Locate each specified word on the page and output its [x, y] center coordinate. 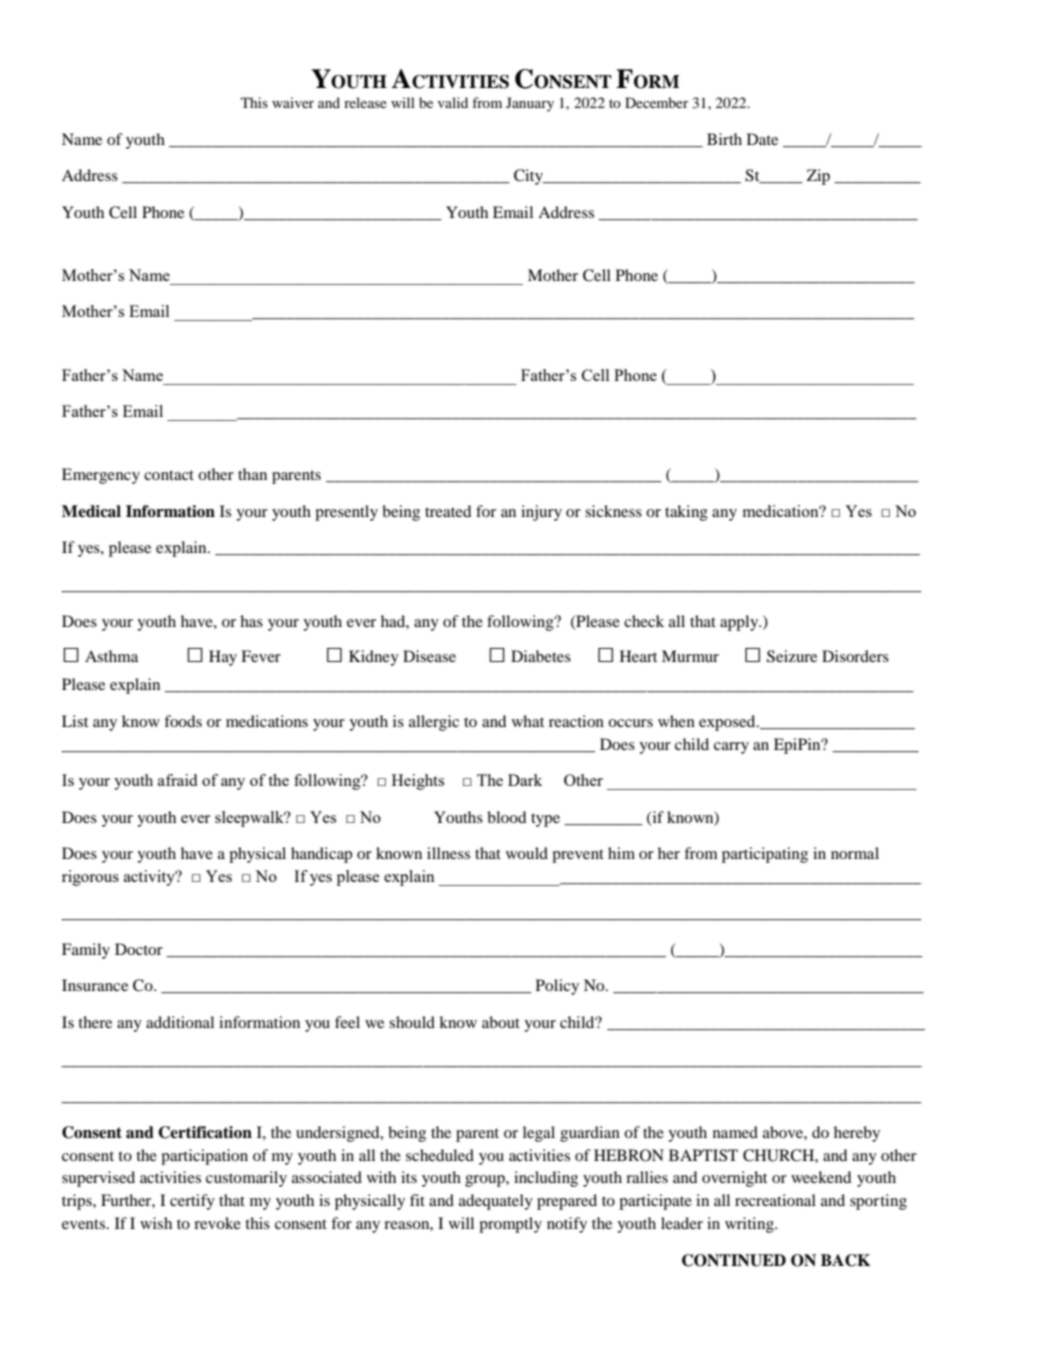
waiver [293, 102]
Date [762, 139]
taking [686, 513]
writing [750, 1225]
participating [765, 855]
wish [156, 1223]
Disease [429, 656]
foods [183, 721]
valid [453, 102]
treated [448, 511]
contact [169, 475]
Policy [557, 987]
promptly [510, 1225]
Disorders [855, 656]
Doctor [139, 949]
